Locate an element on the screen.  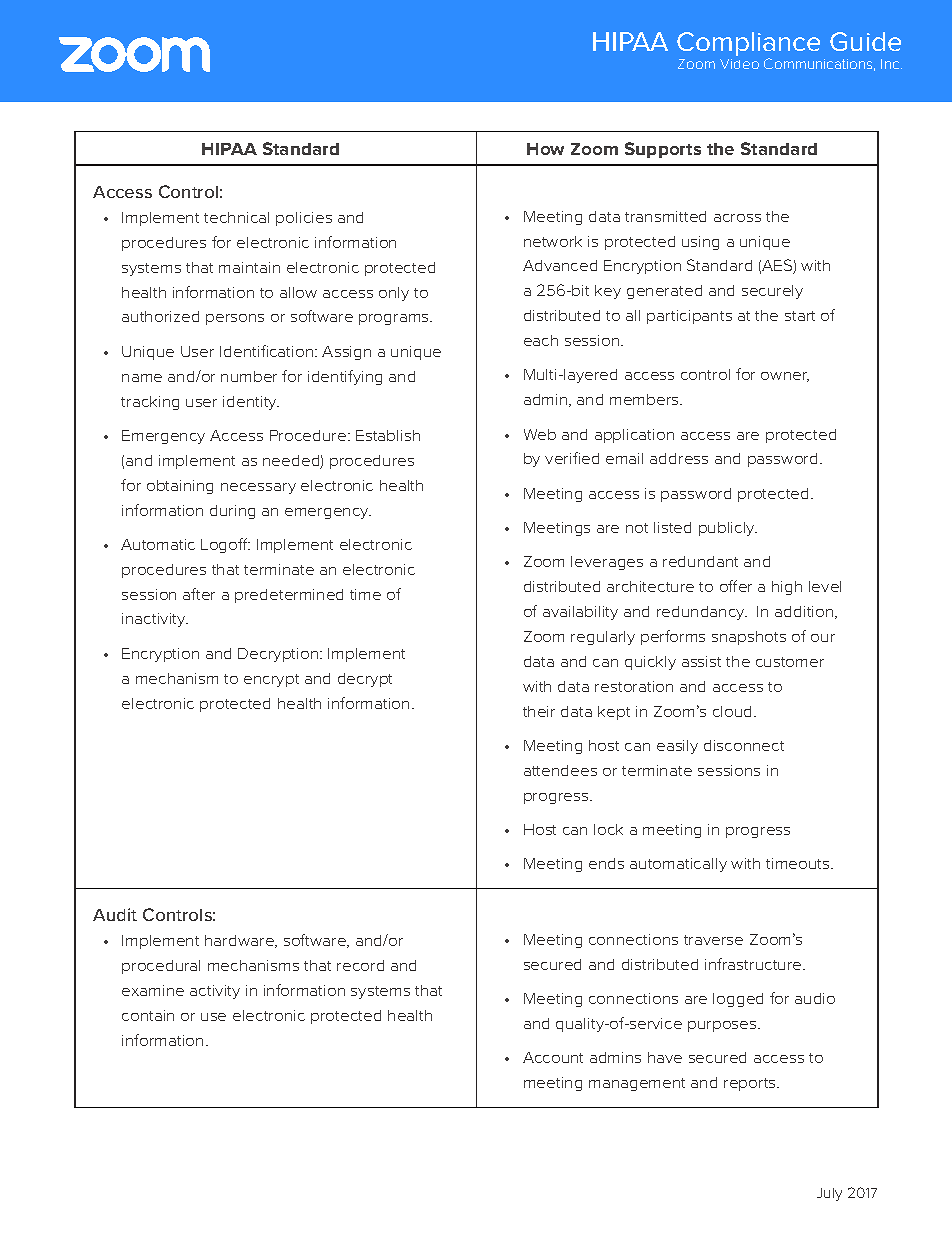
publicly is located at coordinates (728, 529).
